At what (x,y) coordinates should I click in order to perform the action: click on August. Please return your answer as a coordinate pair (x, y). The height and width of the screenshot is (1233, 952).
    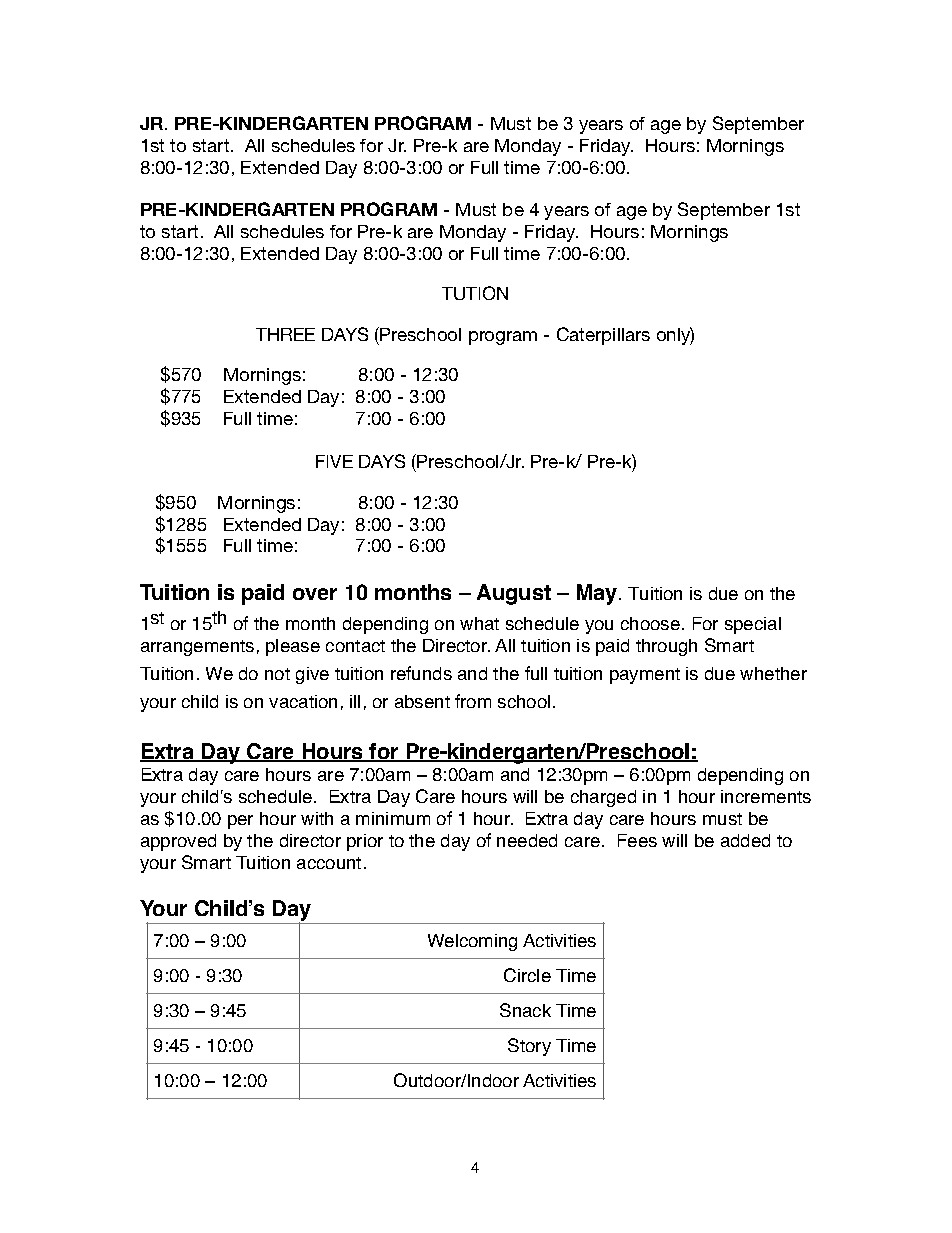
    Looking at the image, I should click on (514, 594).
